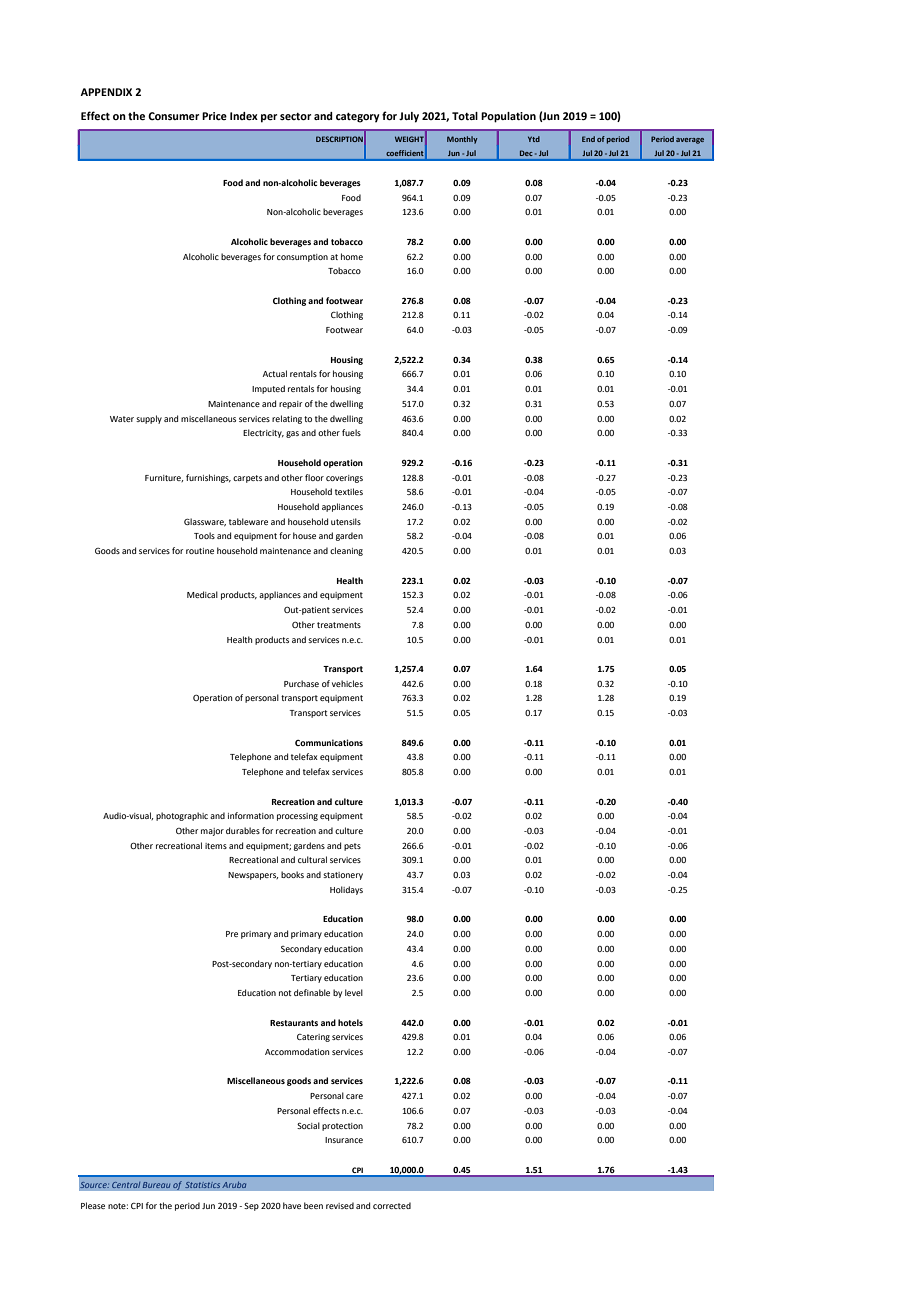  What do you see at coordinates (208, 478) in the screenshot?
I see `furnishings` at bounding box center [208, 478].
